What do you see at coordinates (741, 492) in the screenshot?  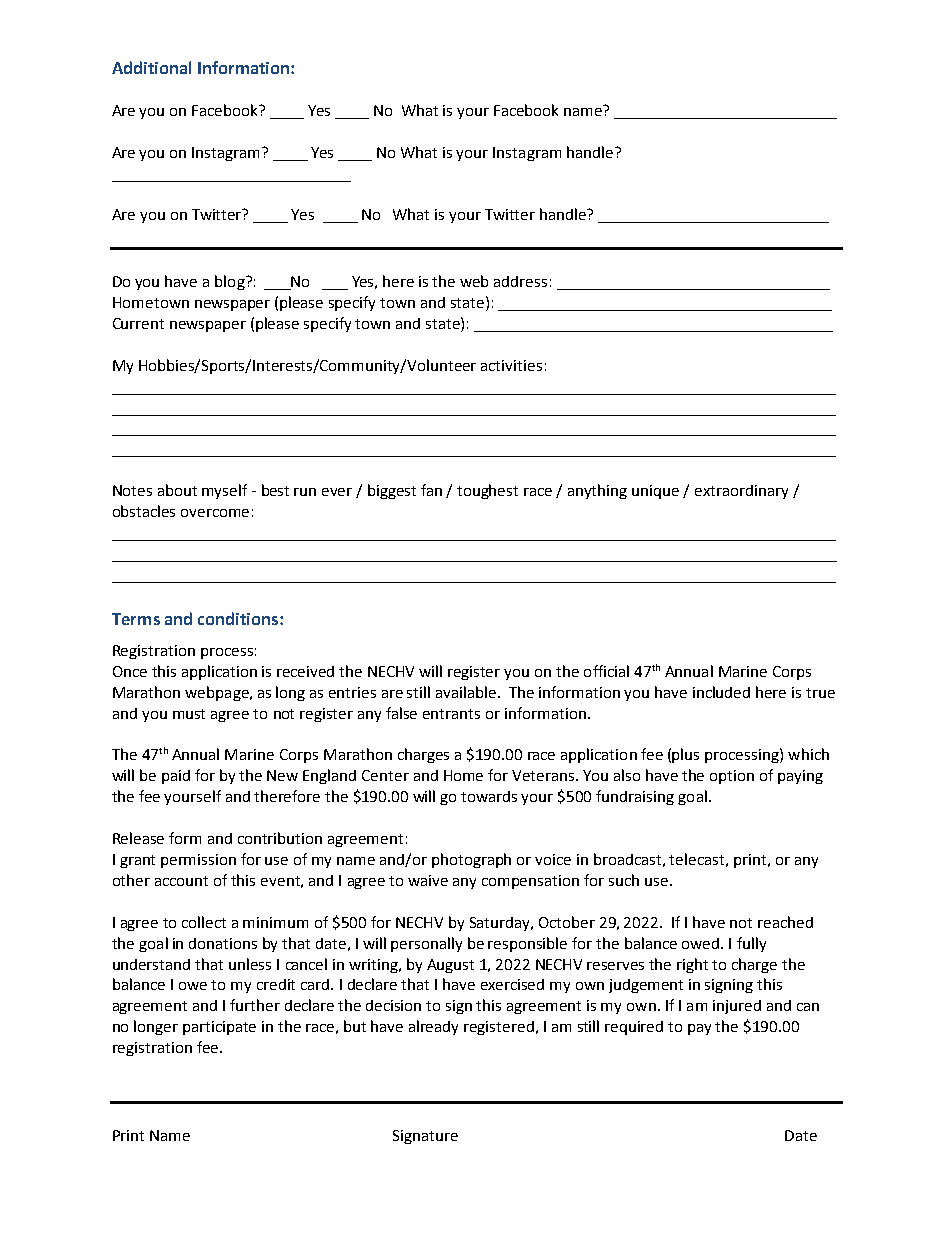 I see `extraordinary` at bounding box center [741, 492].
